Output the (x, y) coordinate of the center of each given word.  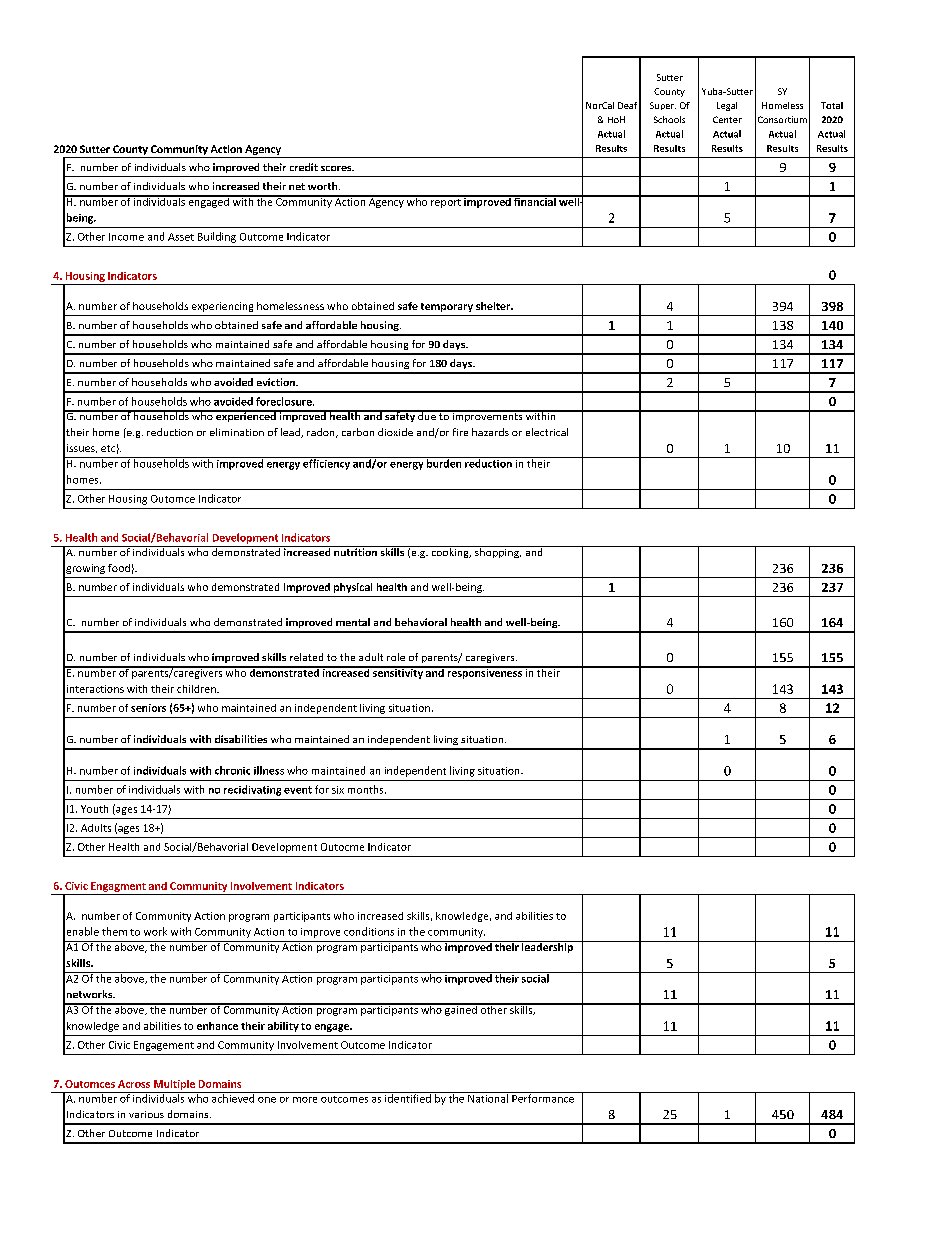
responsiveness (484, 672)
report (446, 202)
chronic (232, 770)
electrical (547, 432)
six (338, 790)
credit (304, 167)
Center (727, 119)
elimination (237, 432)
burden (444, 462)
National (488, 1097)
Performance (543, 1097)
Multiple (174, 1085)
